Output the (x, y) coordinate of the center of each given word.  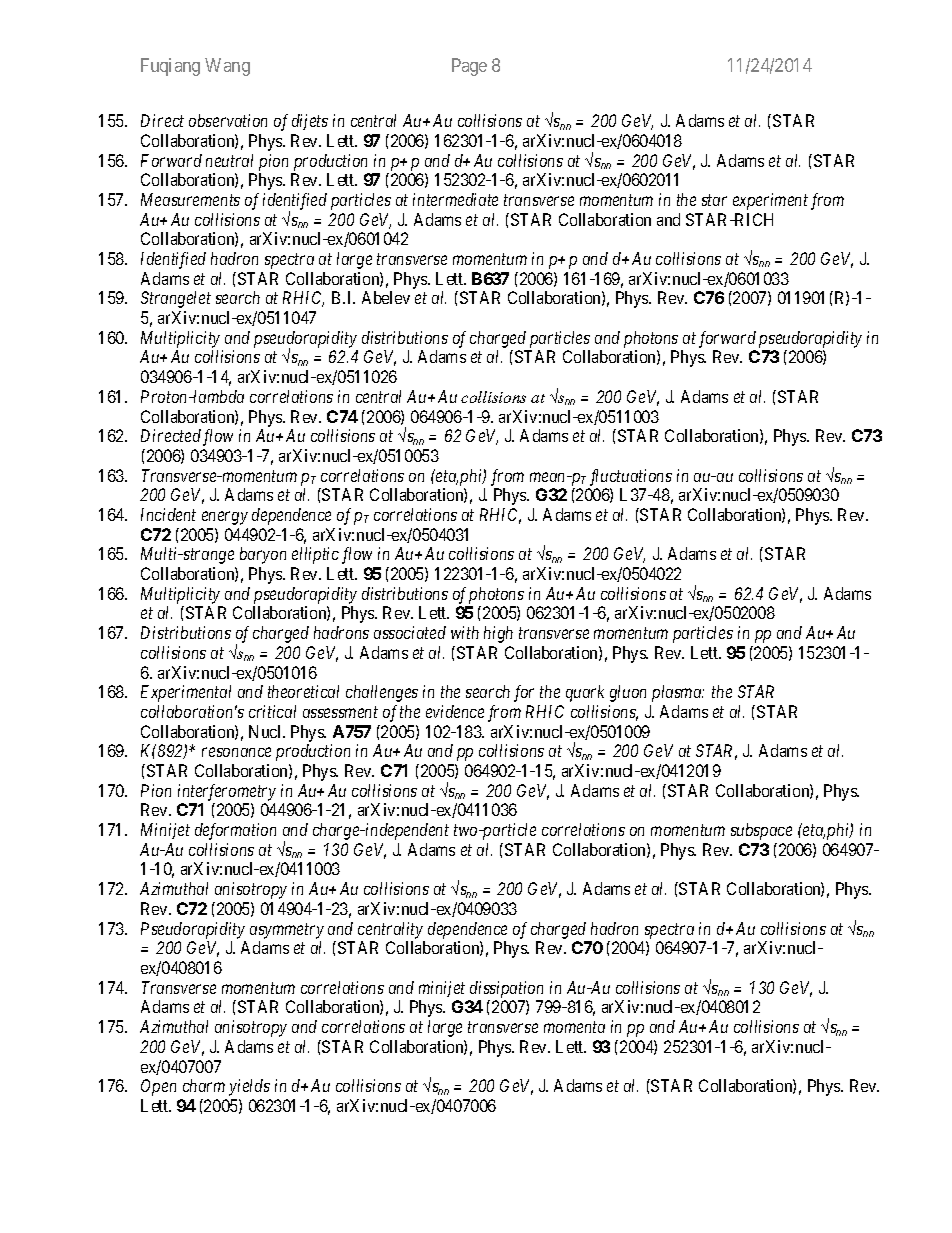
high (498, 634)
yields (249, 1087)
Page (469, 67)
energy (225, 518)
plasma (678, 693)
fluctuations (631, 477)
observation (228, 120)
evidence (455, 711)
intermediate (455, 199)
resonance (236, 752)
